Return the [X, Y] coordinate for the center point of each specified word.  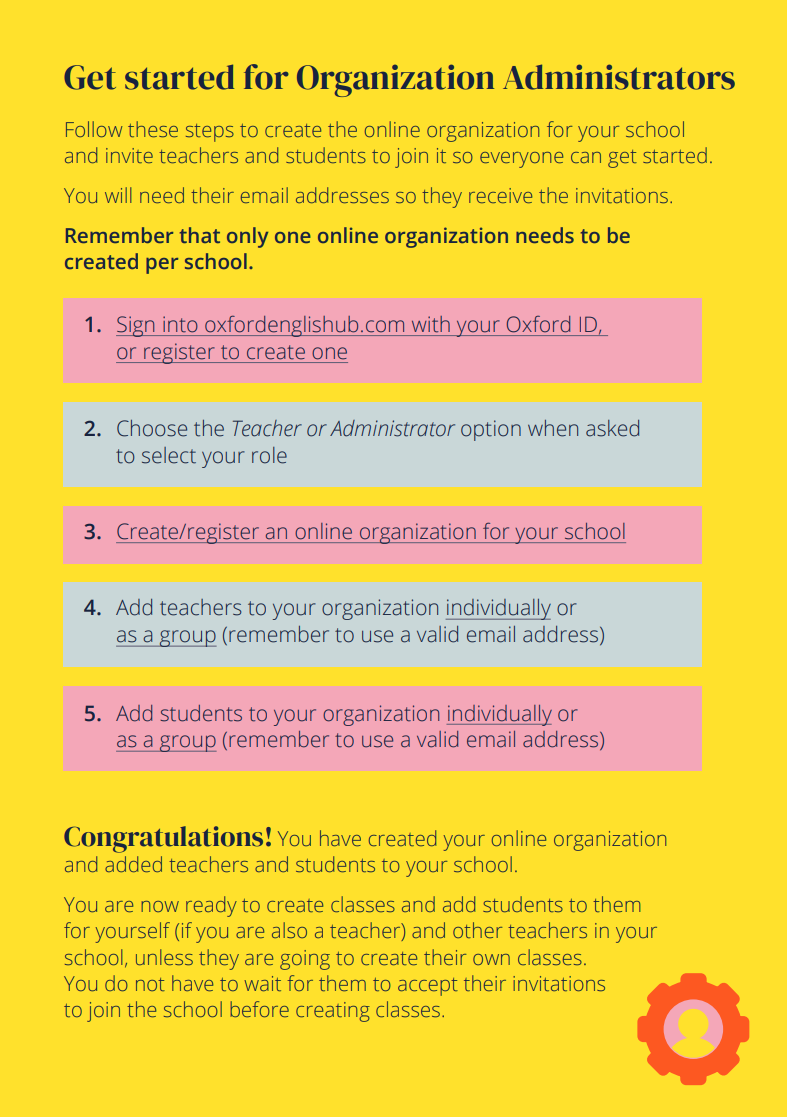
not [150, 984]
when [553, 428]
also [289, 930]
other [477, 930]
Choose [152, 428]
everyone [521, 160]
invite [129, 155]
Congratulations [163, 839]
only [247, 237]
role [269, 455]
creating [333, 1012]
